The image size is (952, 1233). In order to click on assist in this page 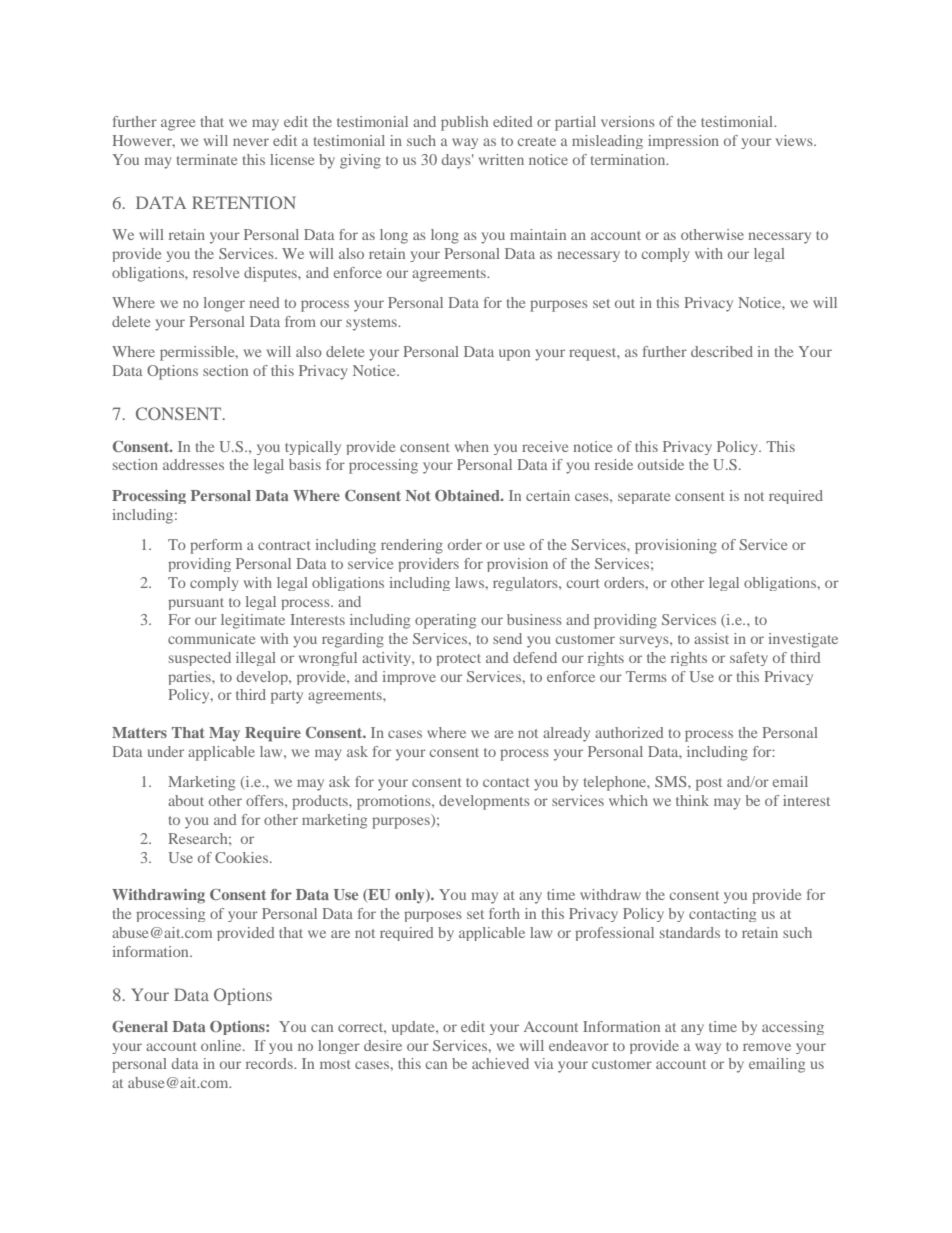, I will do `click(711, 638)`.
